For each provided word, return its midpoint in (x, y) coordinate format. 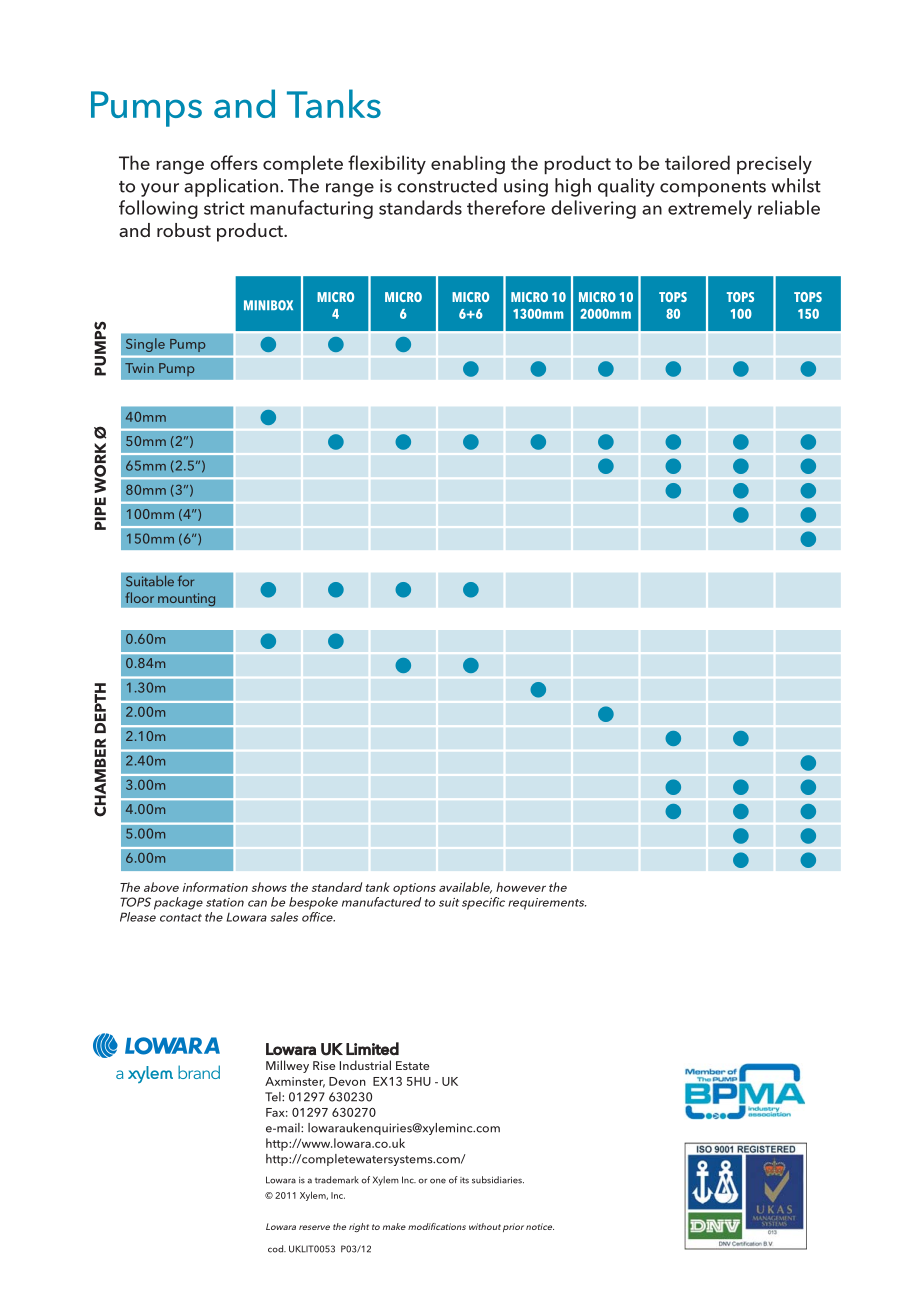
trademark (337, 1180)
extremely (710, 209)
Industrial (365, 1065)
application (231, 187)
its (464, 1180)
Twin (139, 368)
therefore (506, 207)
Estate (412, 1065)
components (713, 189)
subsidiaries (498, 1180)
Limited (372, 1049)
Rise (324, 1065)
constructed (447, 185)
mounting (187, 600)
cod (277, 1249)
